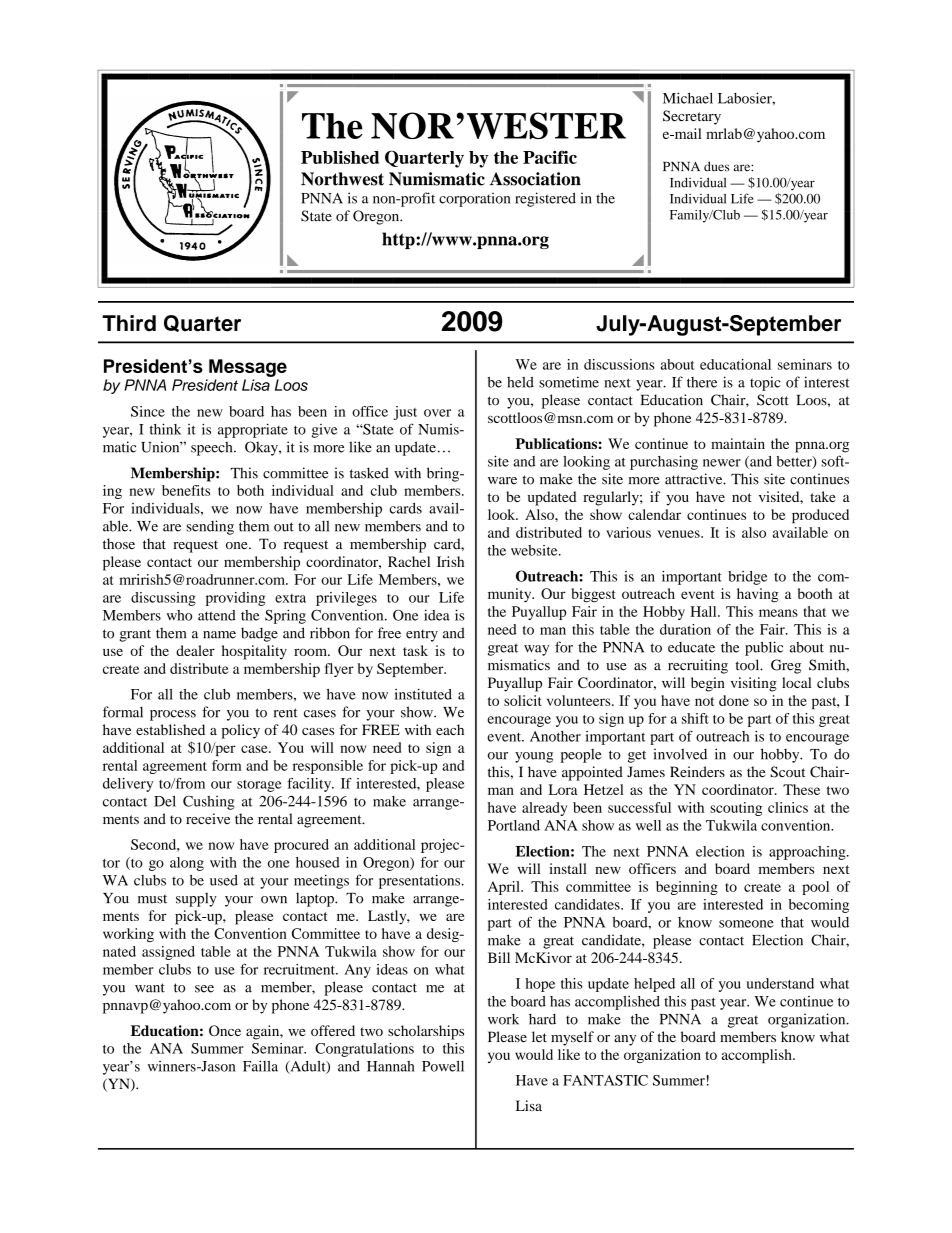 This image has height=1233, width=952. I want to click on Pacific, so click(550, 157).
